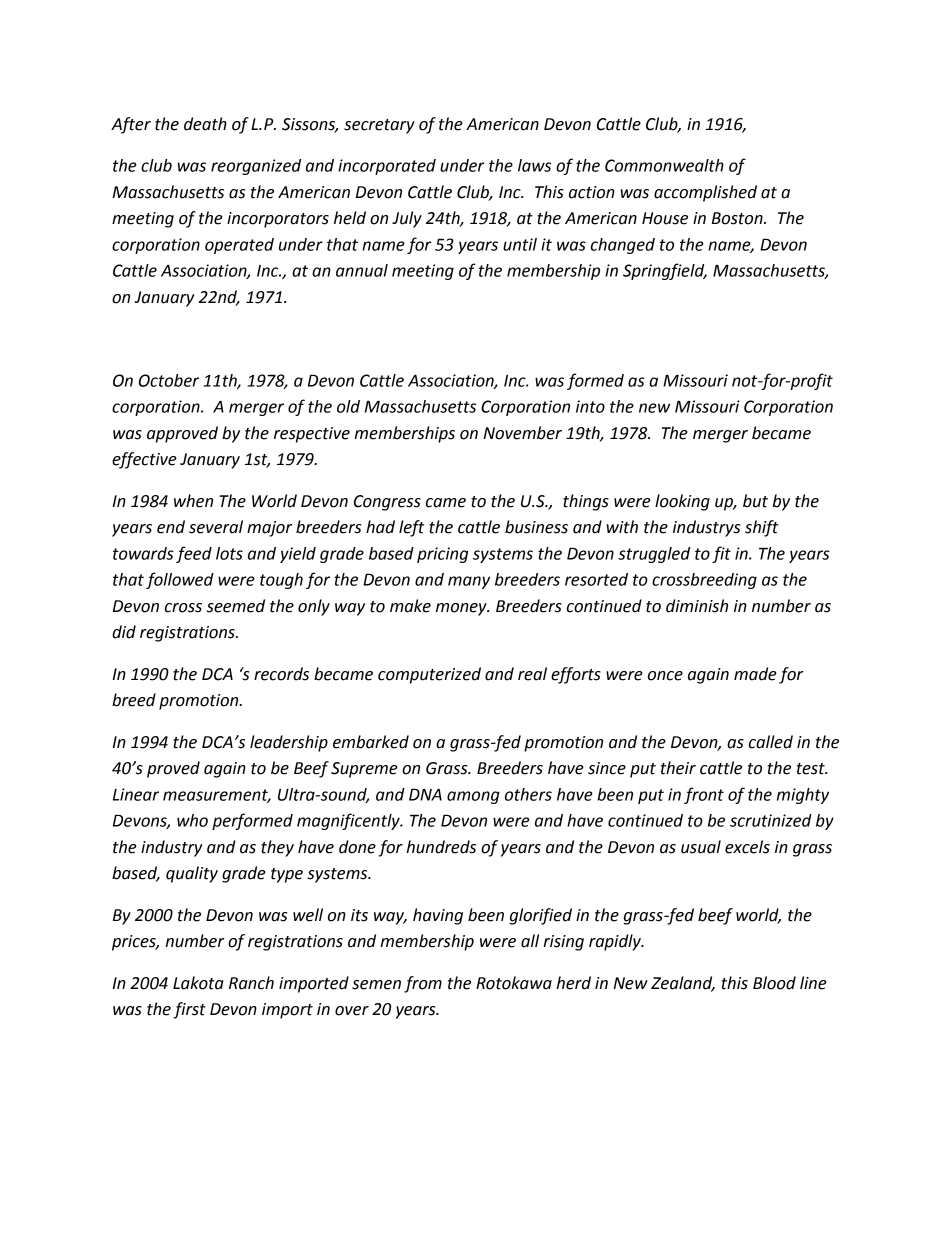 Image resolution: width=952 pixels, height=1233 pixels. Describe the element at coordinates (205, 124) in the screenshot. I see `death` at that location.
